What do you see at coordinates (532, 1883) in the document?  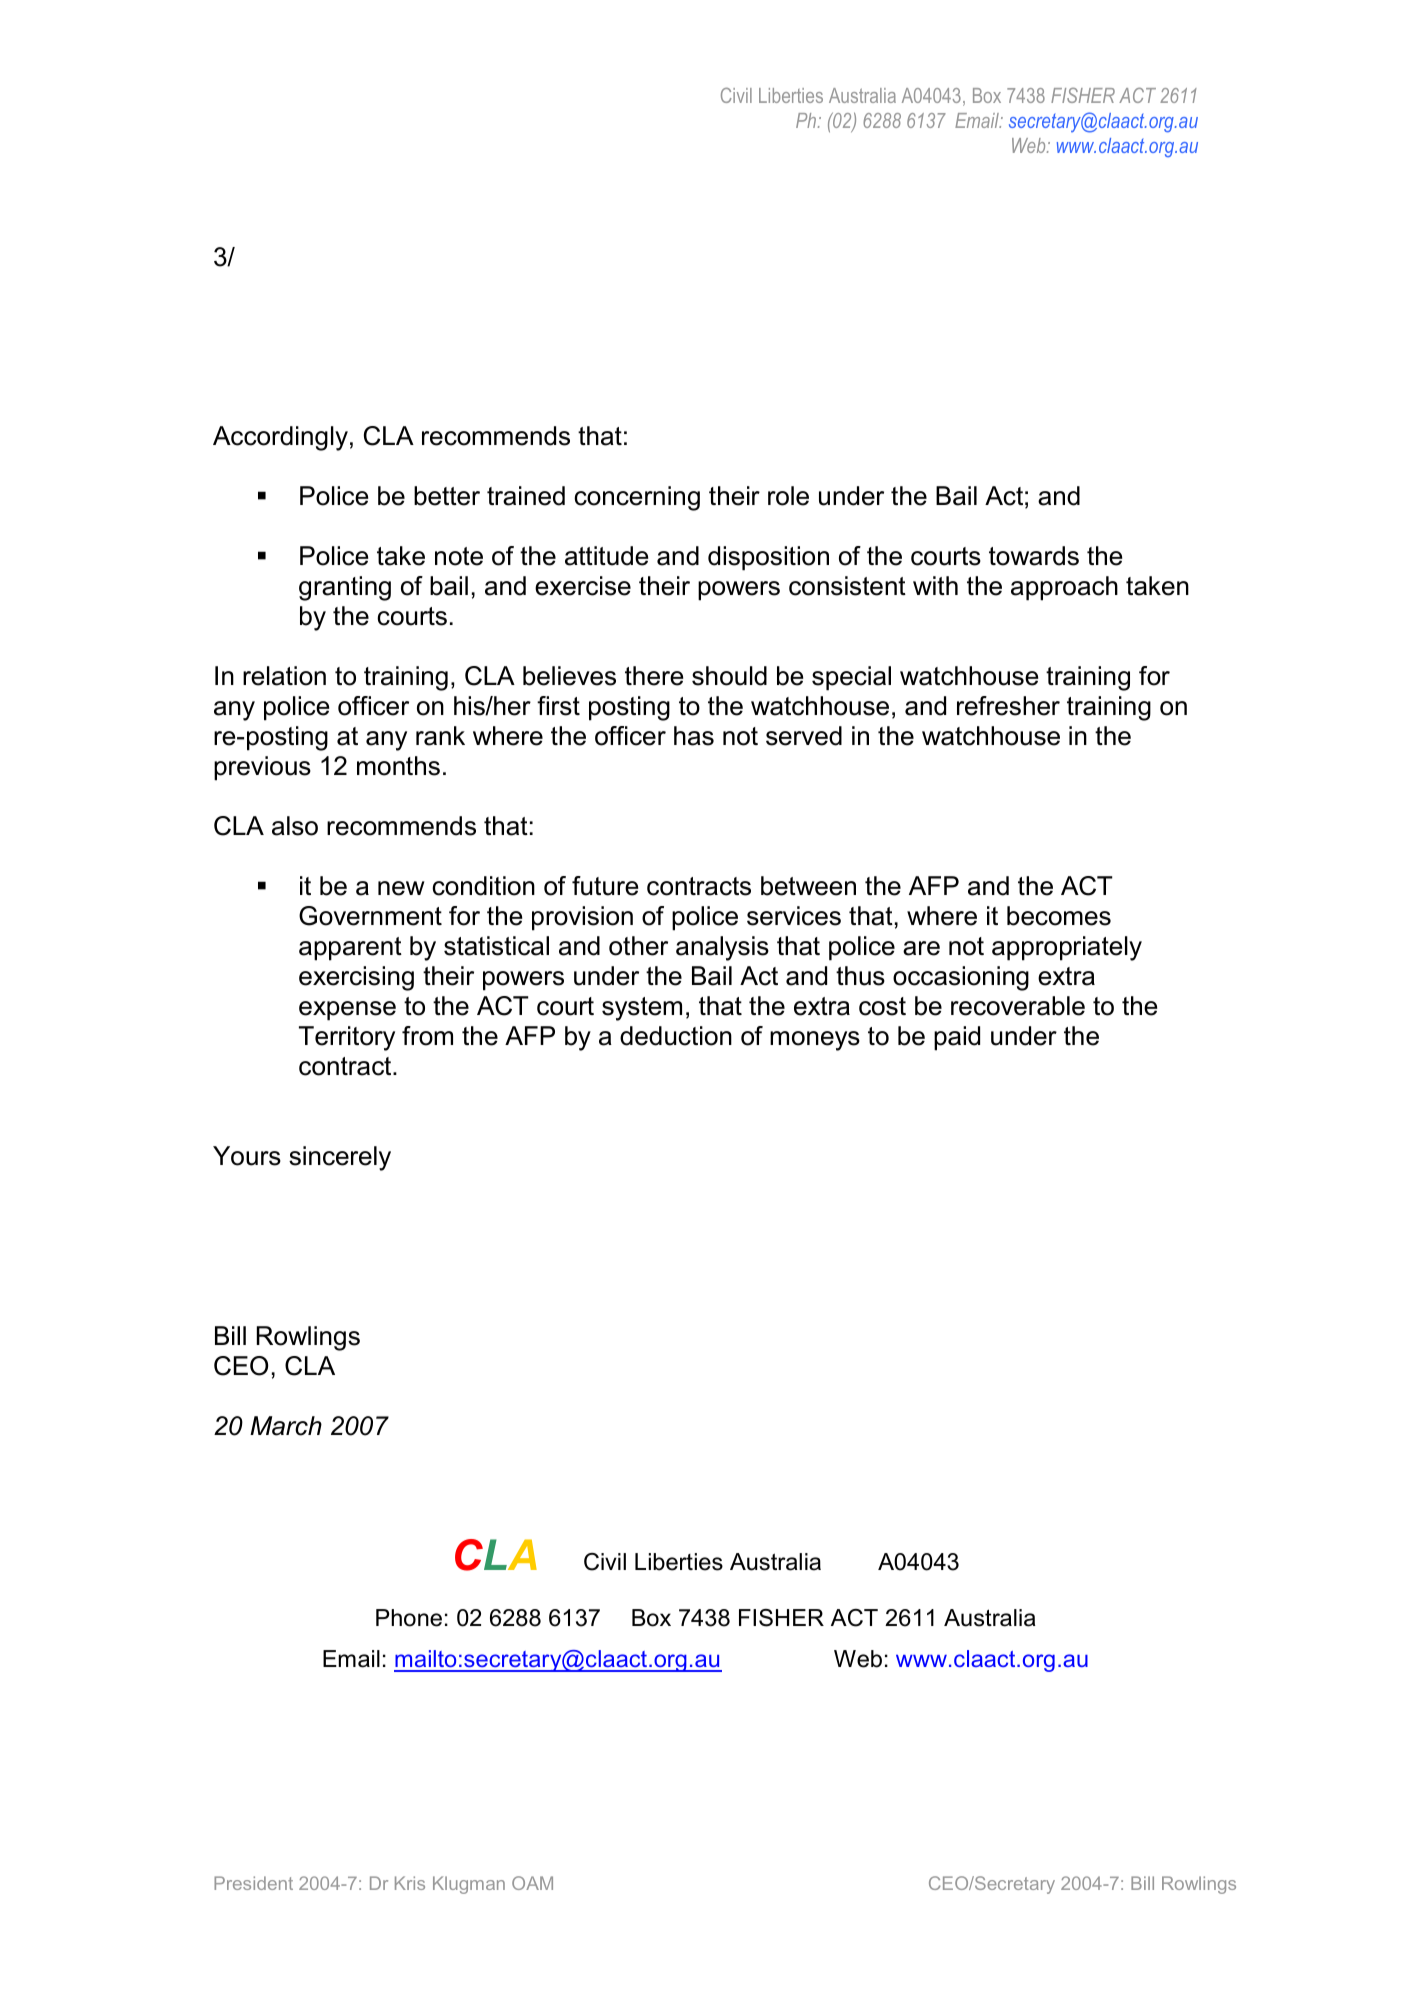 I see `OAM` at bounding box center [532, 1883].
